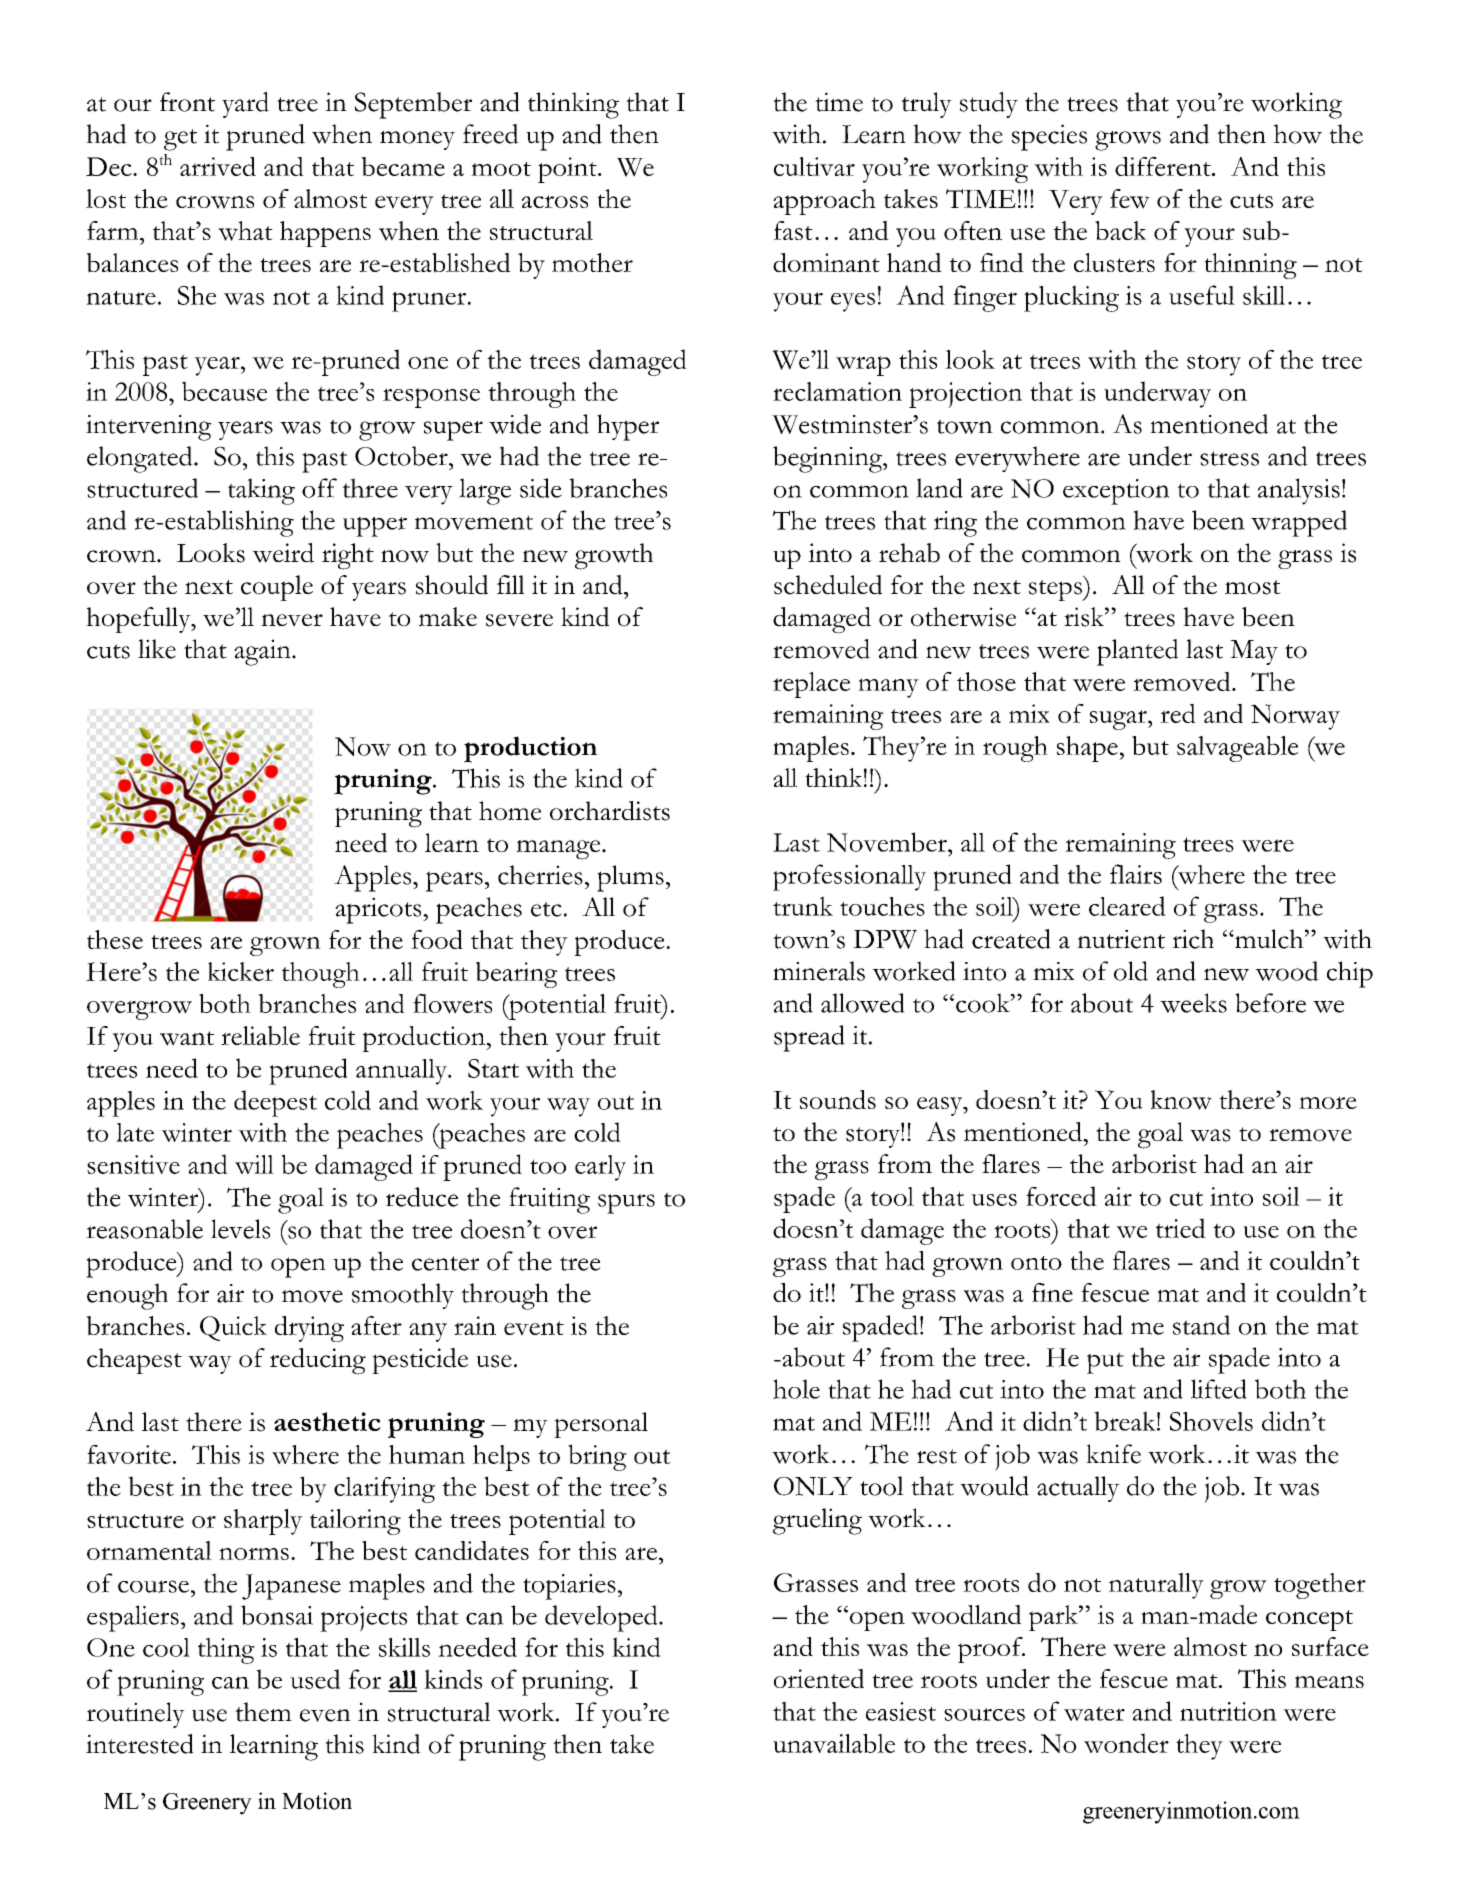  What do you see at coordinates (814, 166) in the screenshot?
I see `cultivar` at bounding box center [814, 166].
